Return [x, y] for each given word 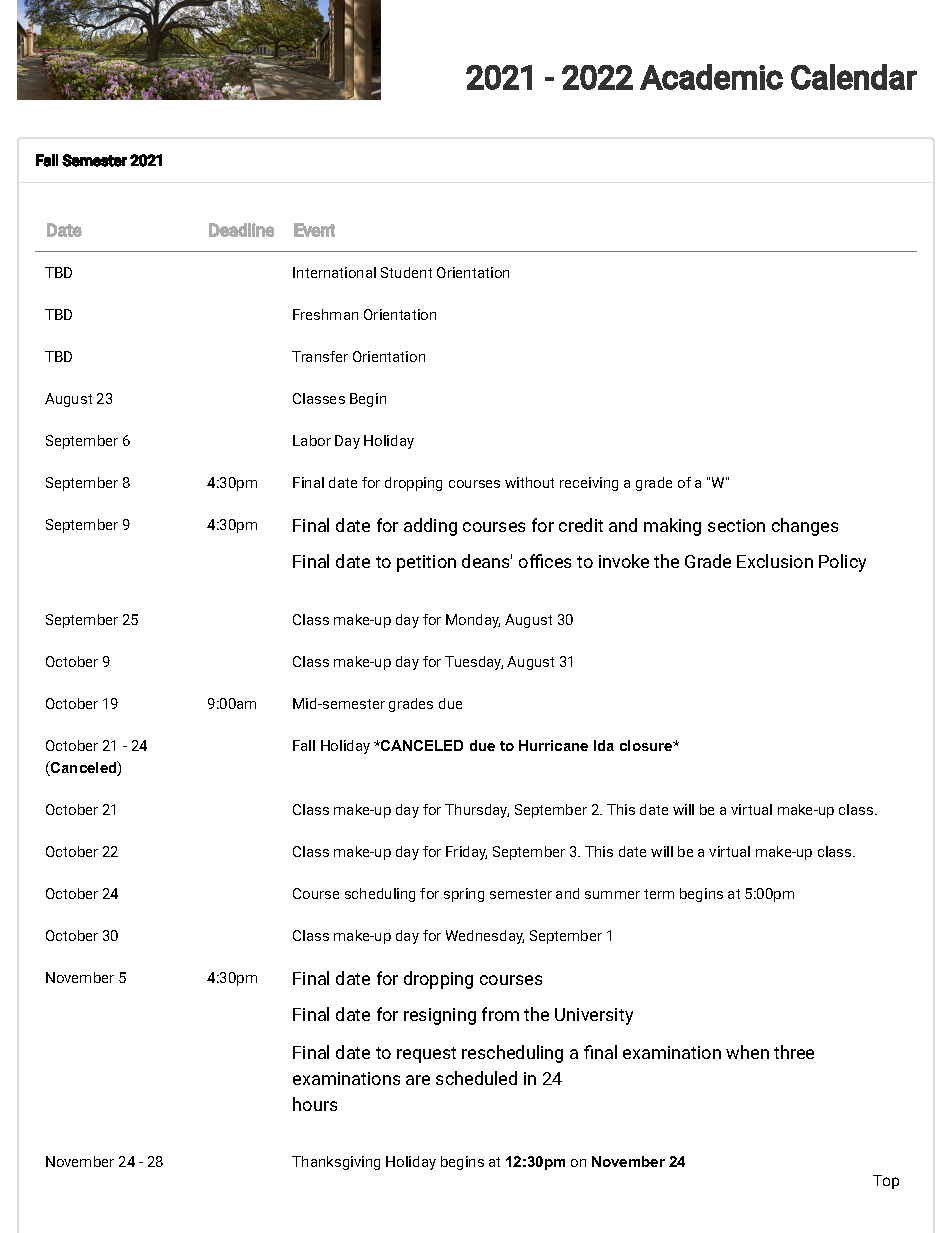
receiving [589, 484]
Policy [842, 563]
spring [464, 895]
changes [805, 527]
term [659, 894]
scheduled [476, 1078]
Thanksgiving [336, 1163]
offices [545, 561]
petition [426, 563]
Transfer [320, 356]
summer [612, 895]
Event [314, 230]
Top [886, 1182]
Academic [711, 77]
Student [406, 272]
